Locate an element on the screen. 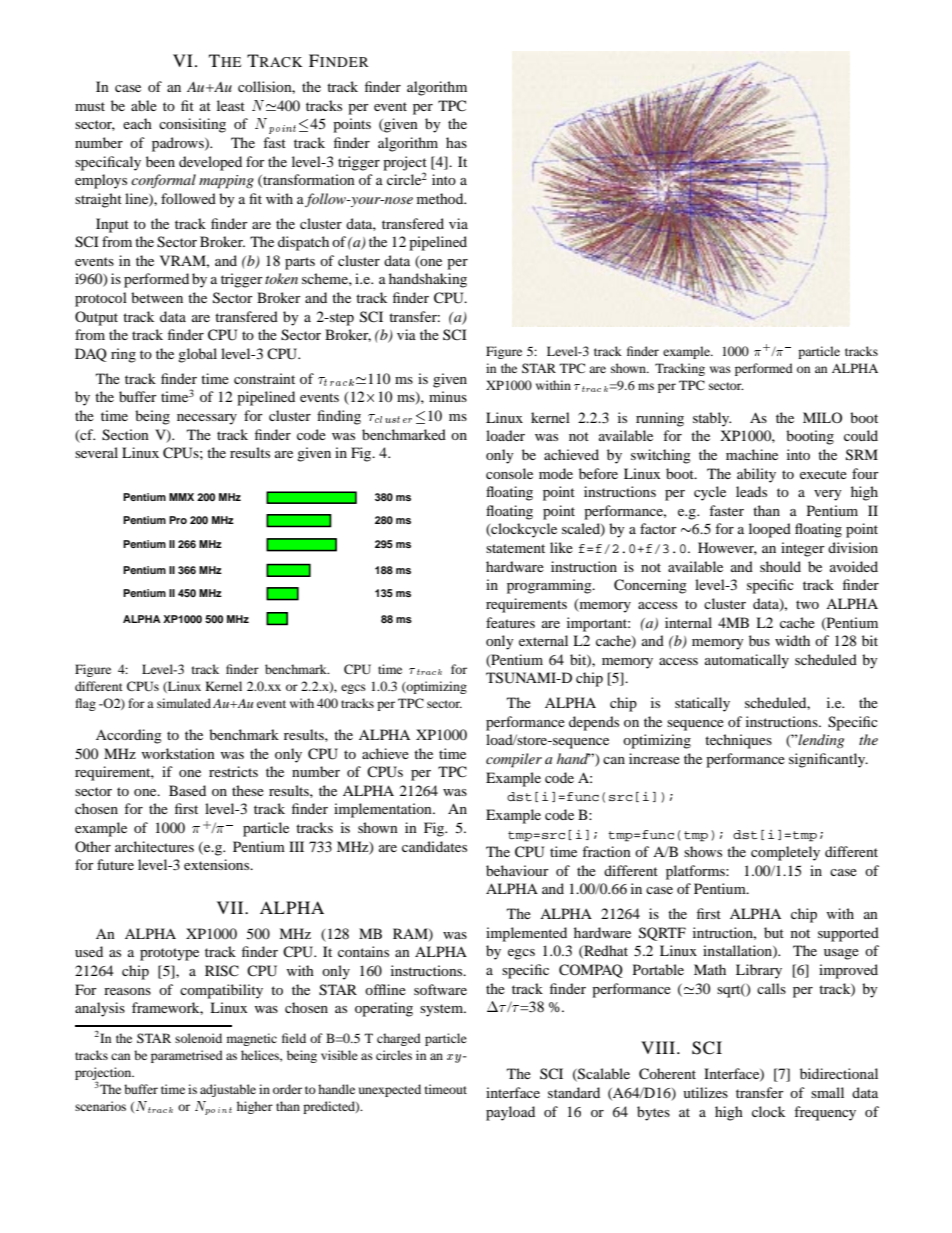 This screenshot has height=1233, width=952. extensions is located at coordinates (218, 864).
